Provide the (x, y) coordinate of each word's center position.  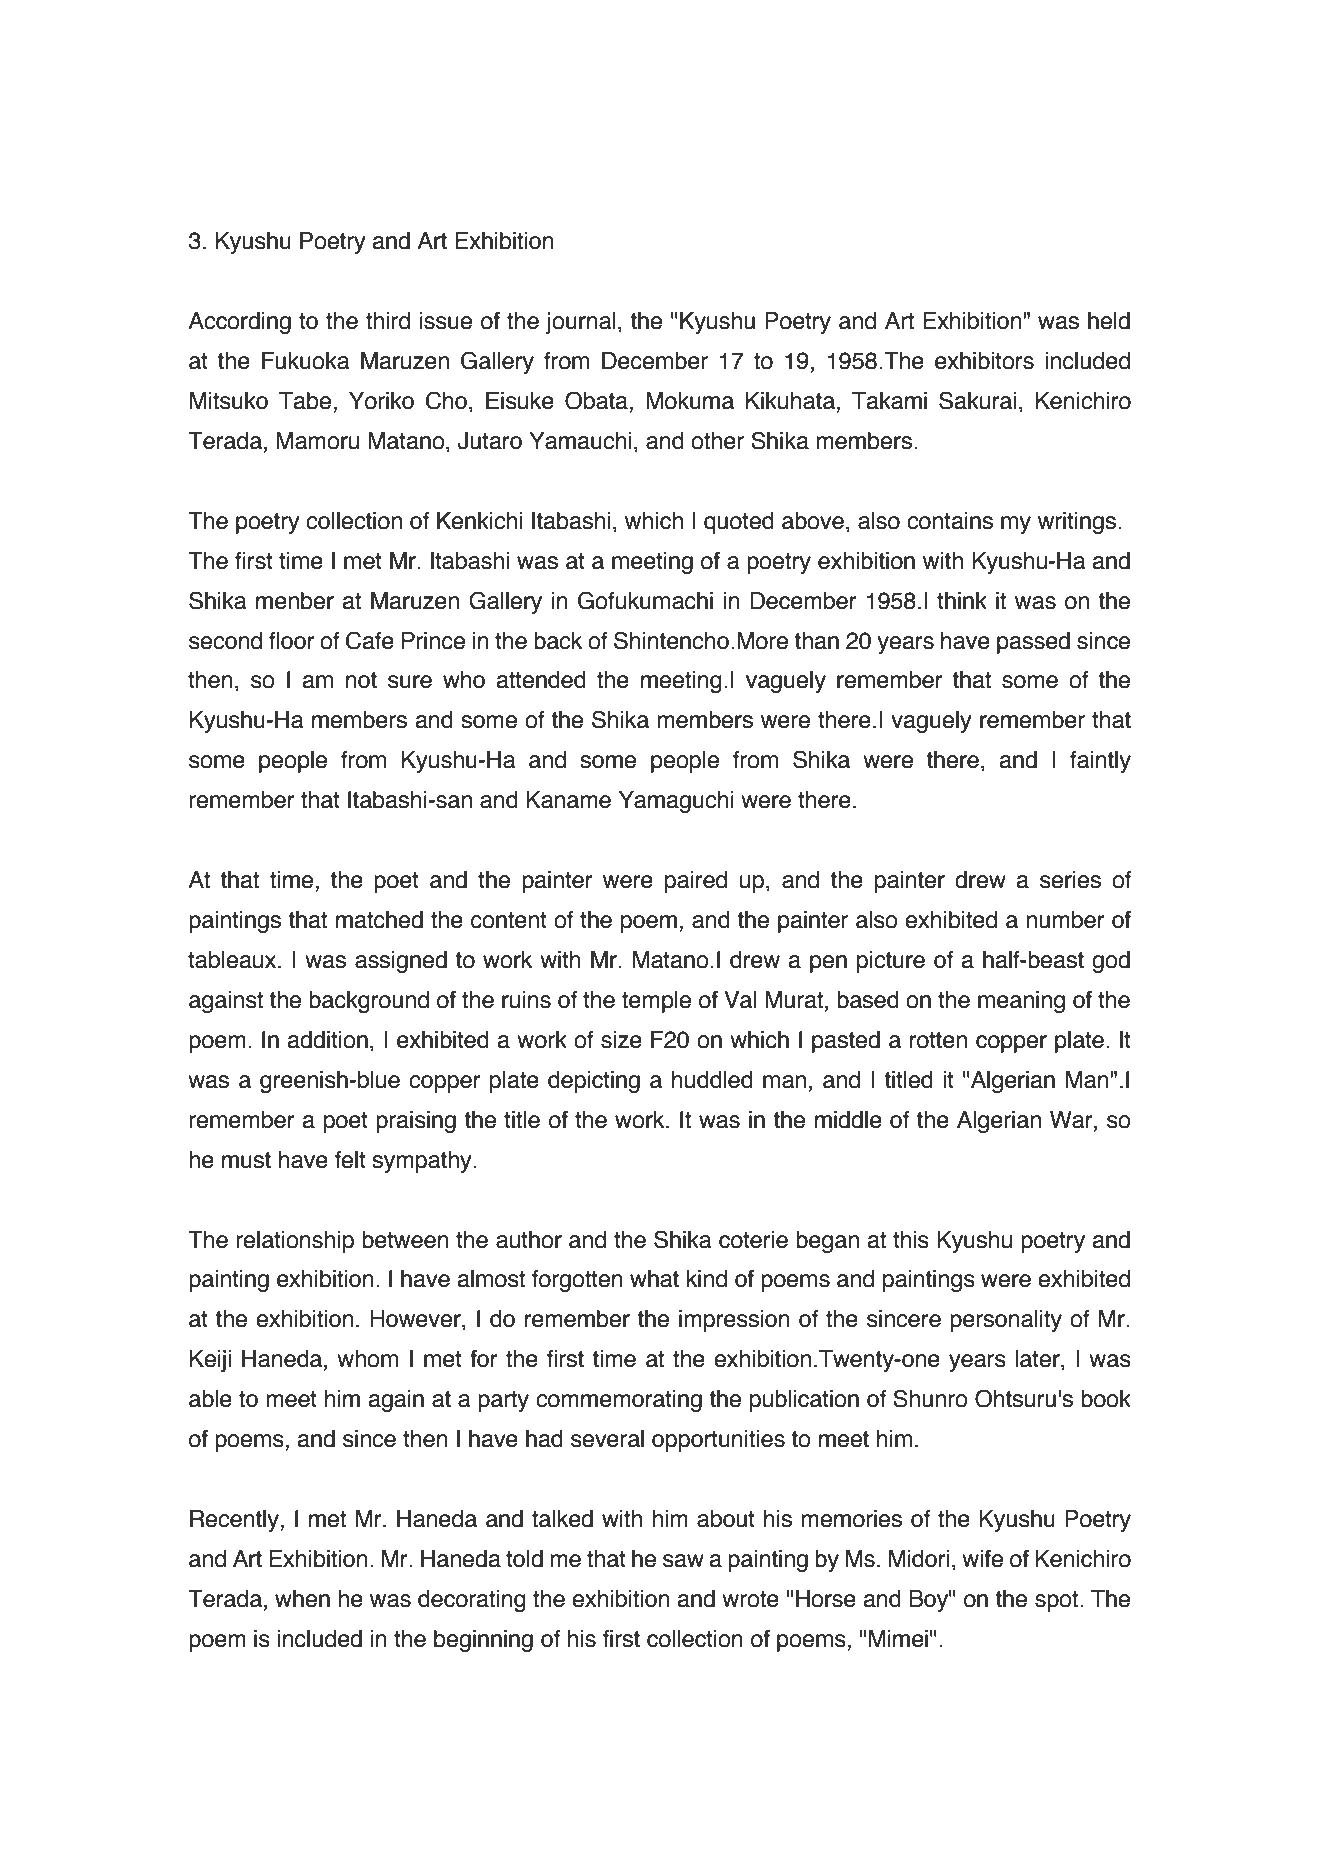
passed (1033, 643)
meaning (1021, 1002)
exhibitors (984, 361)
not (361, 680)
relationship (295, 1242)
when (302, 1599)
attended (541, 680)
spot (1058, 1601)
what (654, 1279)
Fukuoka (306, 361)
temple (656, 1002)
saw (683, 1561)
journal (581, 323)
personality (1006, 1321)
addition (328, 1040)
